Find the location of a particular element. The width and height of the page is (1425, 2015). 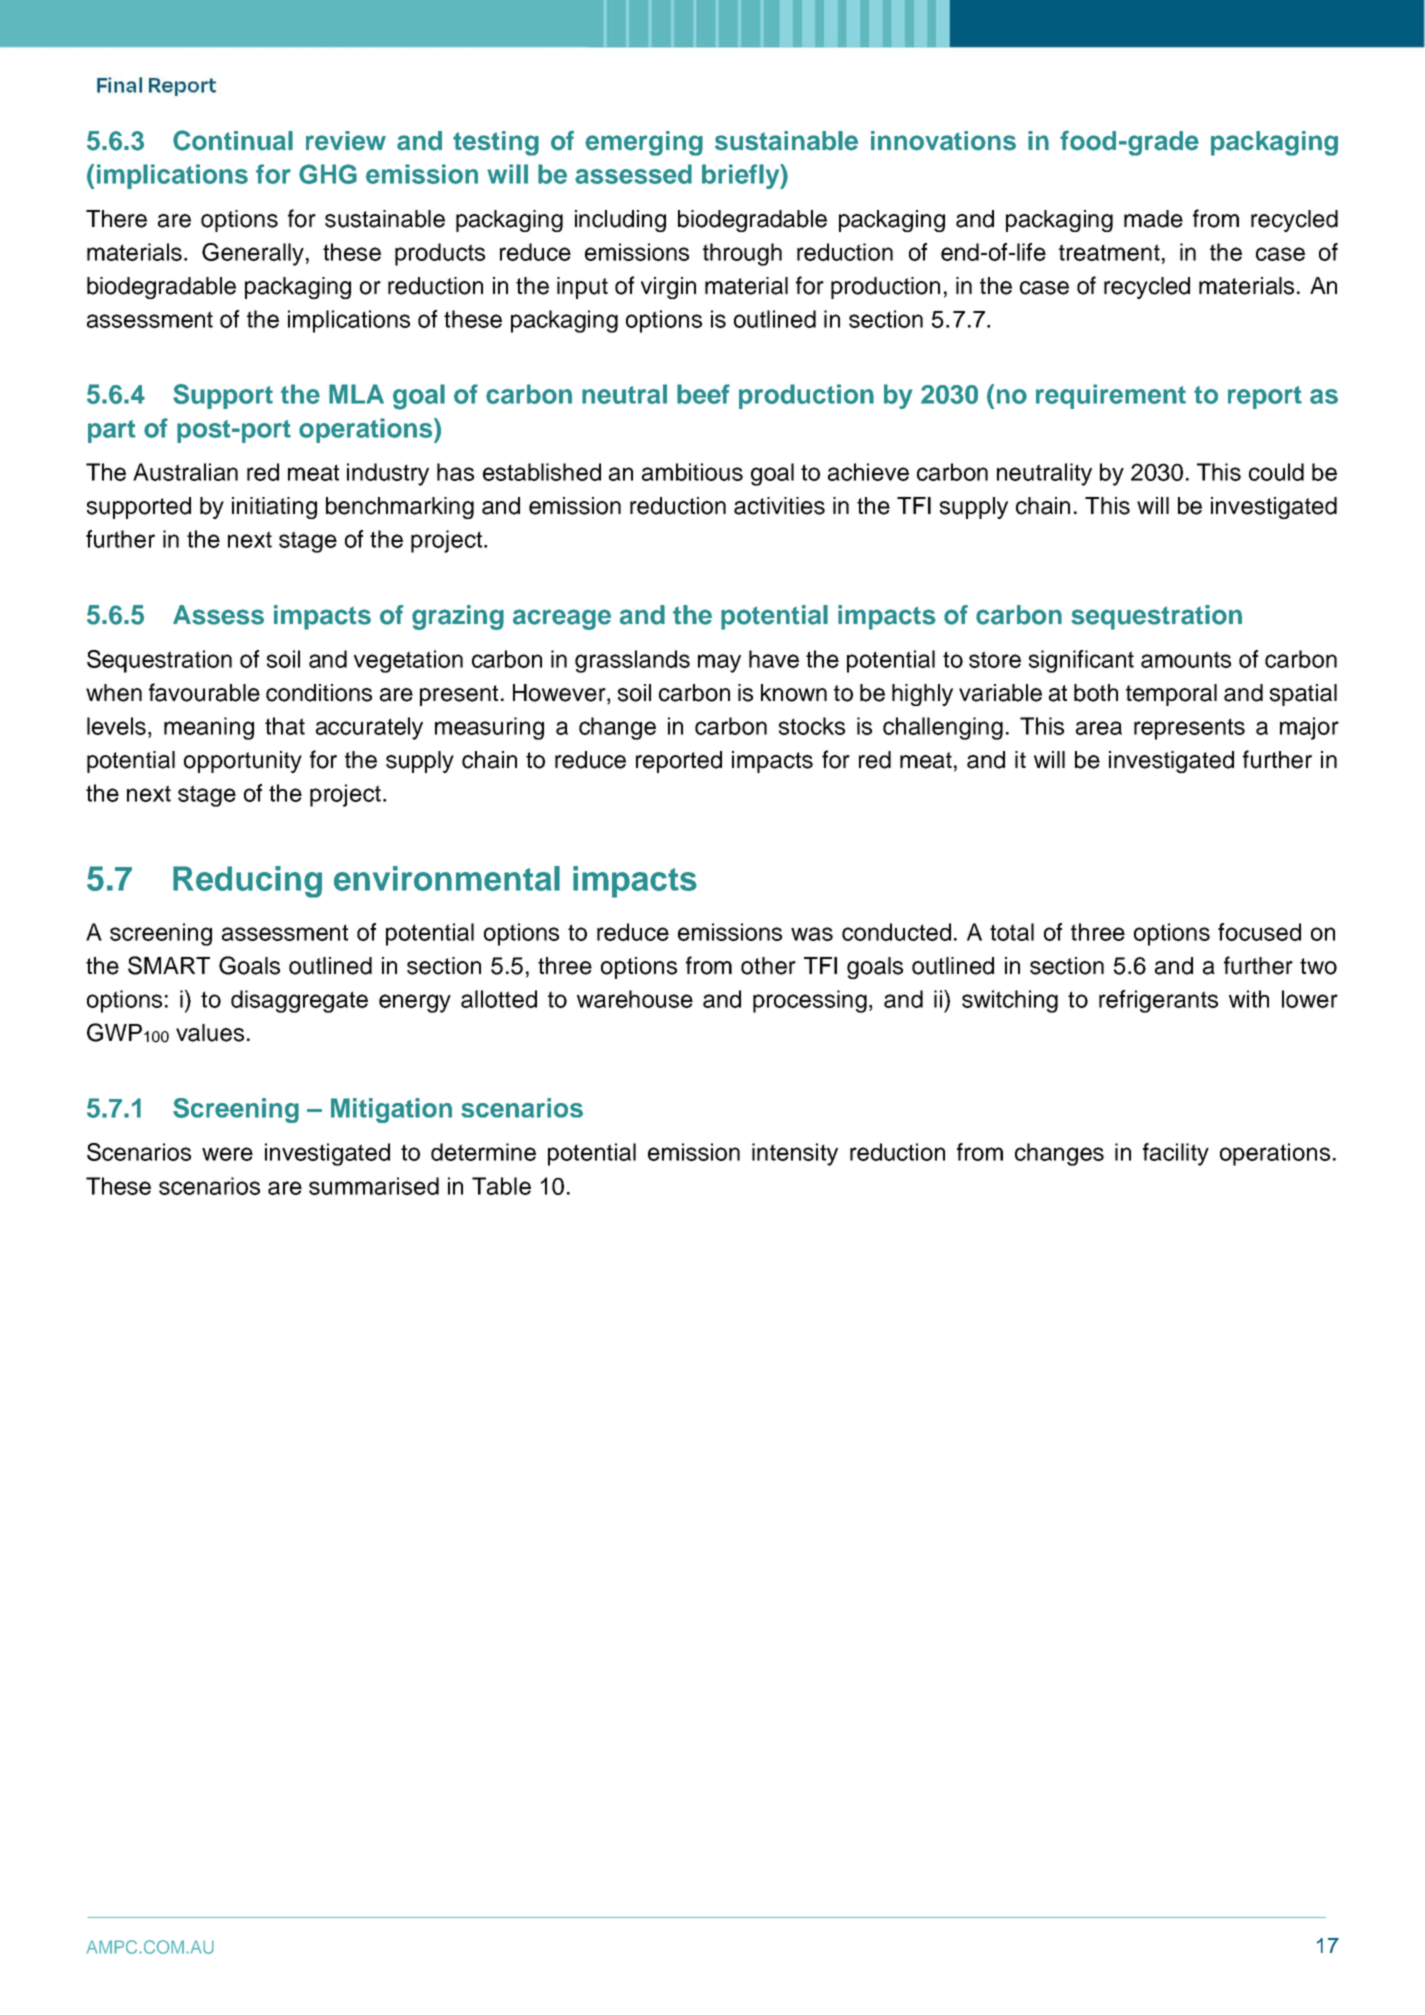

emerging is located at coordinates (644, 143).
